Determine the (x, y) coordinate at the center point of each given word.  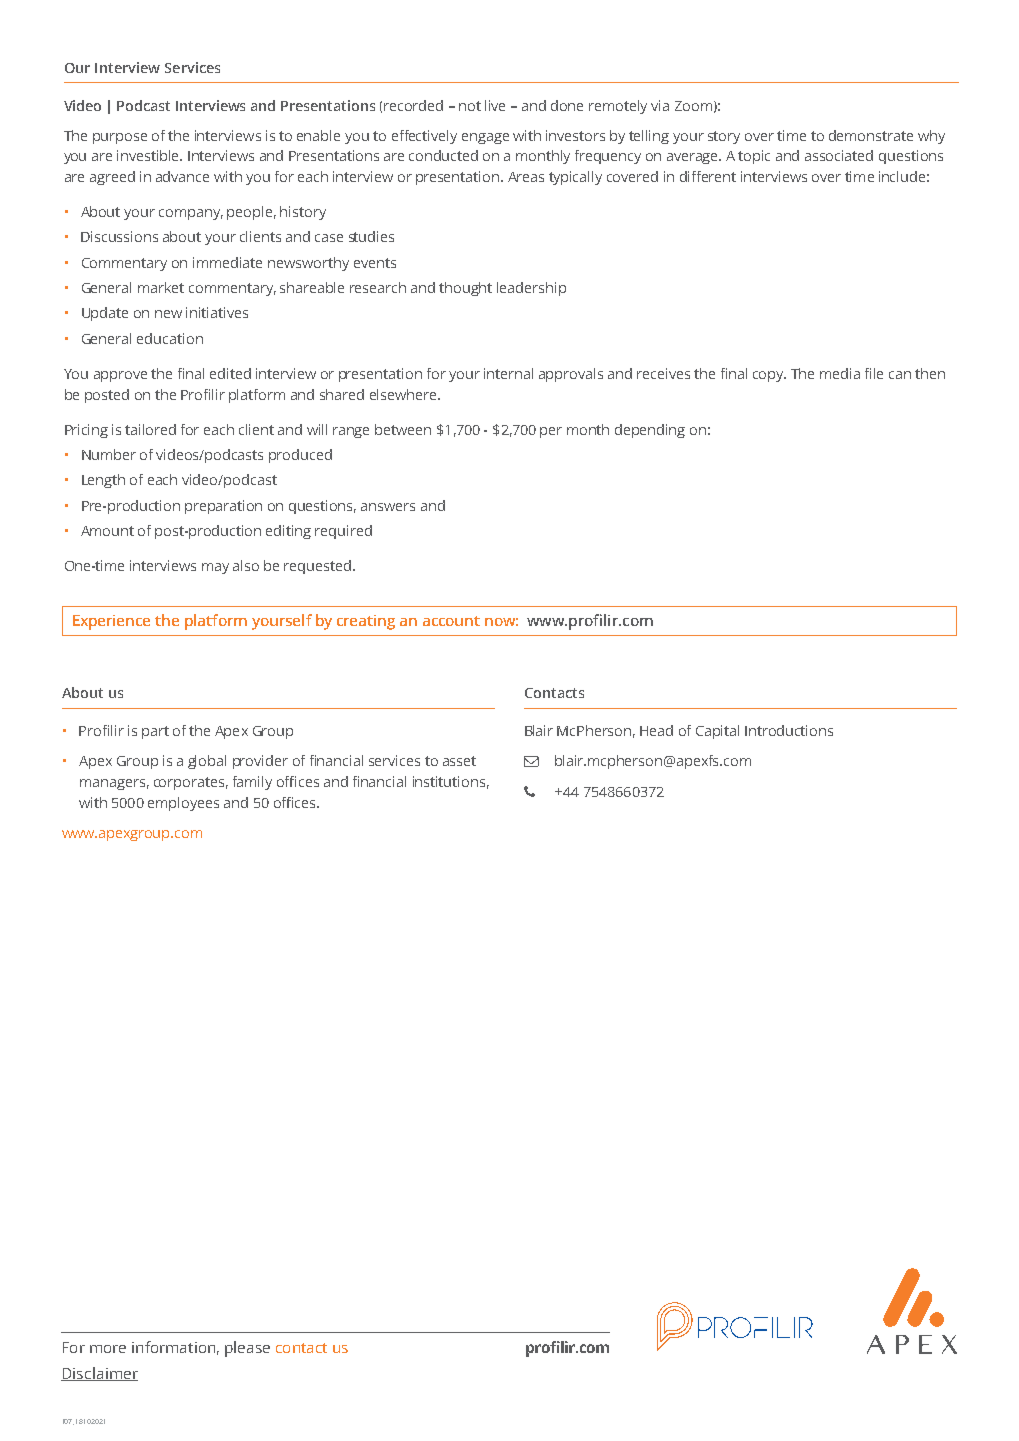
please (247, 1349)
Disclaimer (99, 1374)
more (108, 1349)
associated (839, 155)
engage (485, 138)
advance (182, 176)
